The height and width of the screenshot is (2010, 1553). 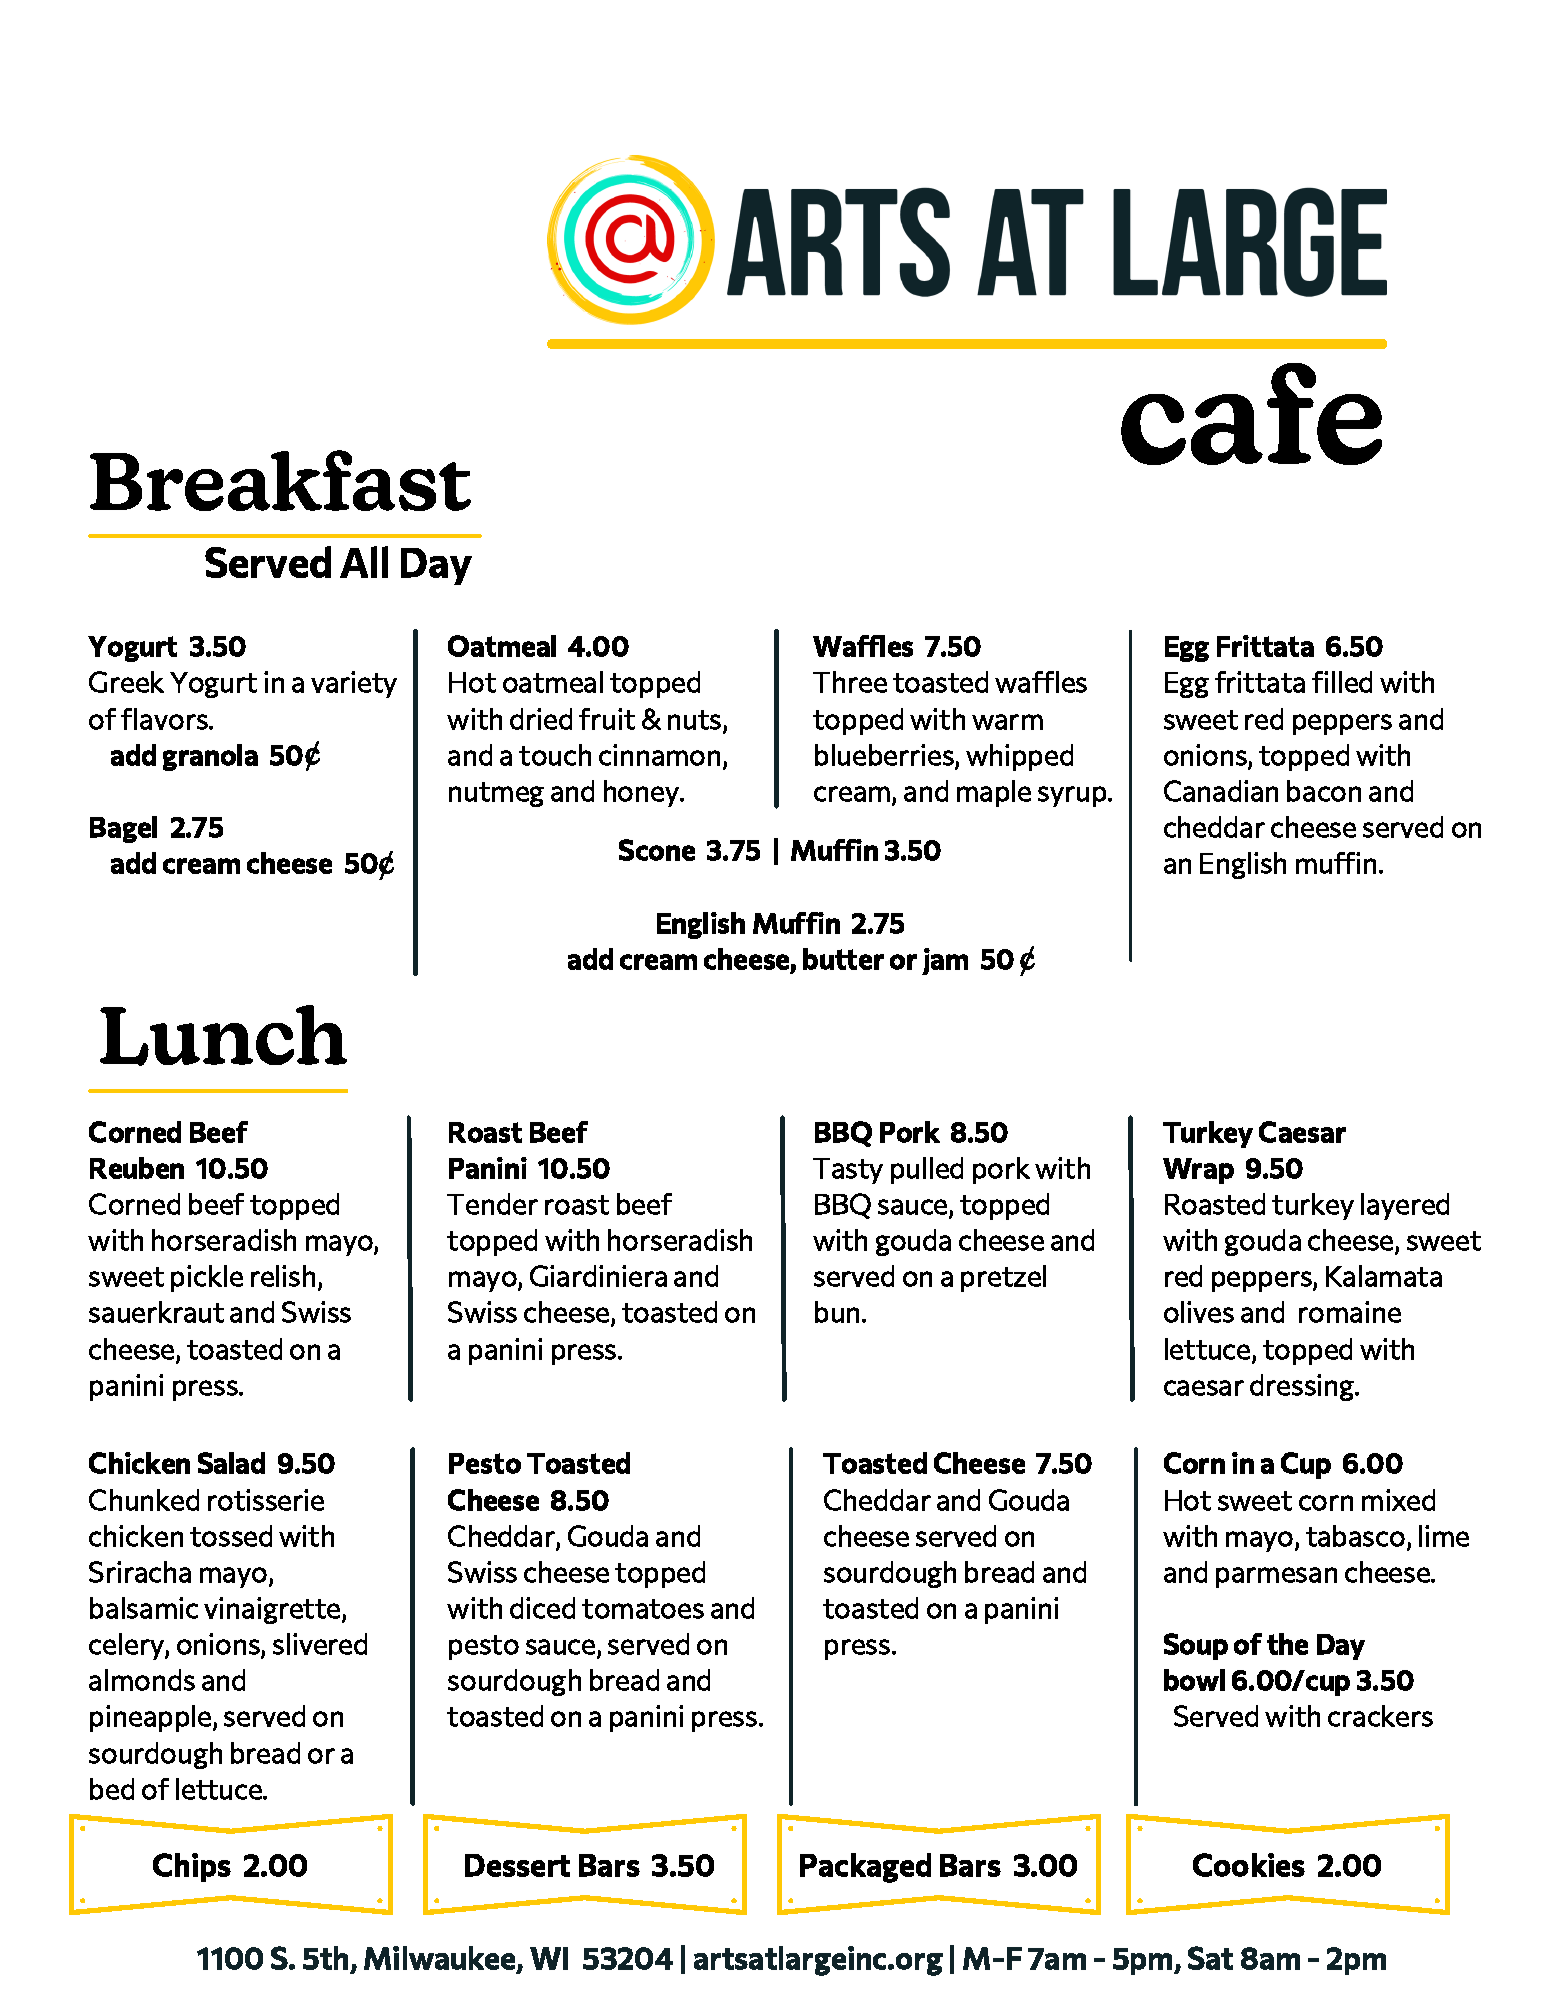 I want to click on Reuben, so click(x=137, y=1168).
